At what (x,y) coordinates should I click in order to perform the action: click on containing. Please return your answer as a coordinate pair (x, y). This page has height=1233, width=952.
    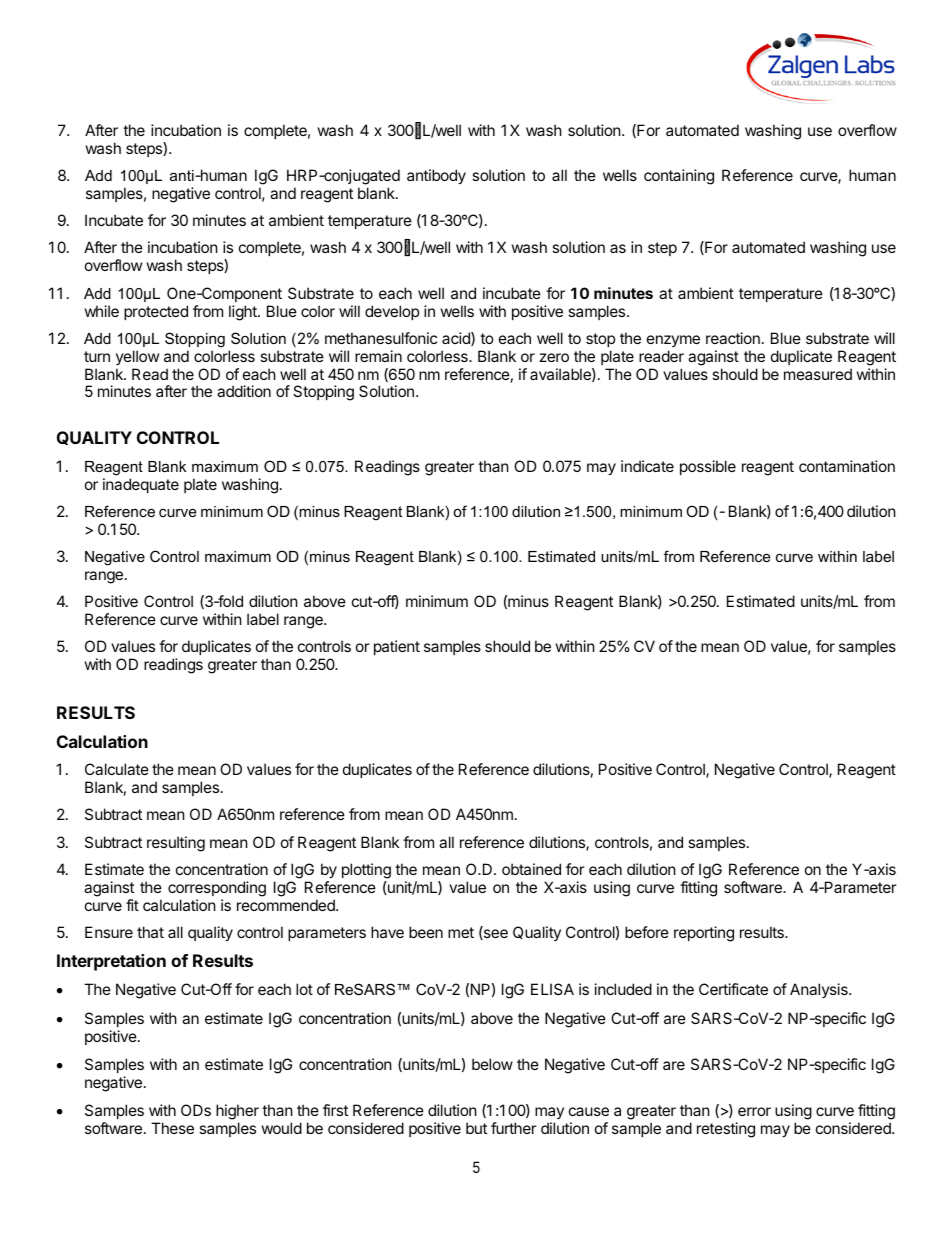
    Looking at the image, I should click on (679, 177).
